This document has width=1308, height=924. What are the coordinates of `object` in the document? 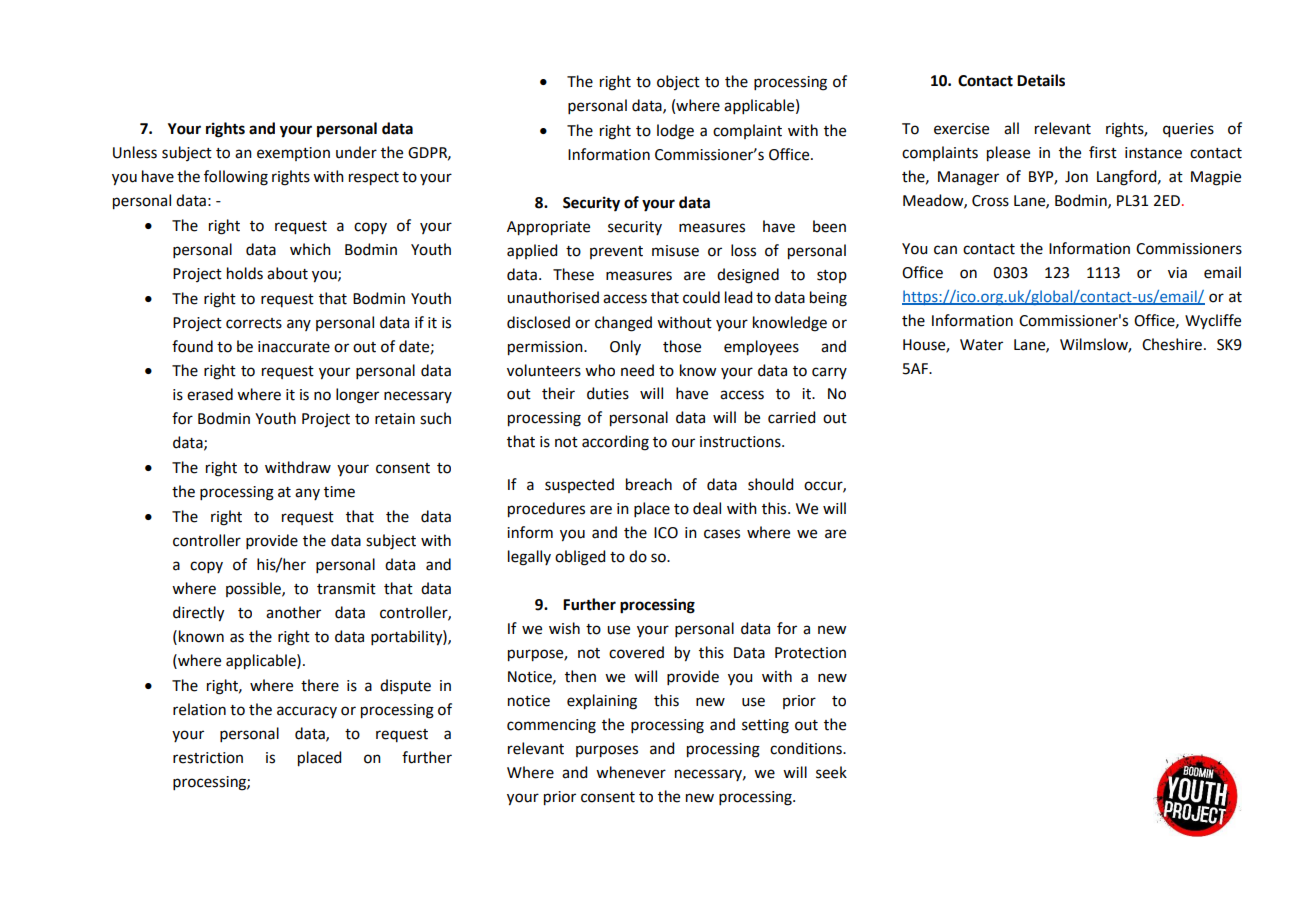 It's located at (678, 82).
